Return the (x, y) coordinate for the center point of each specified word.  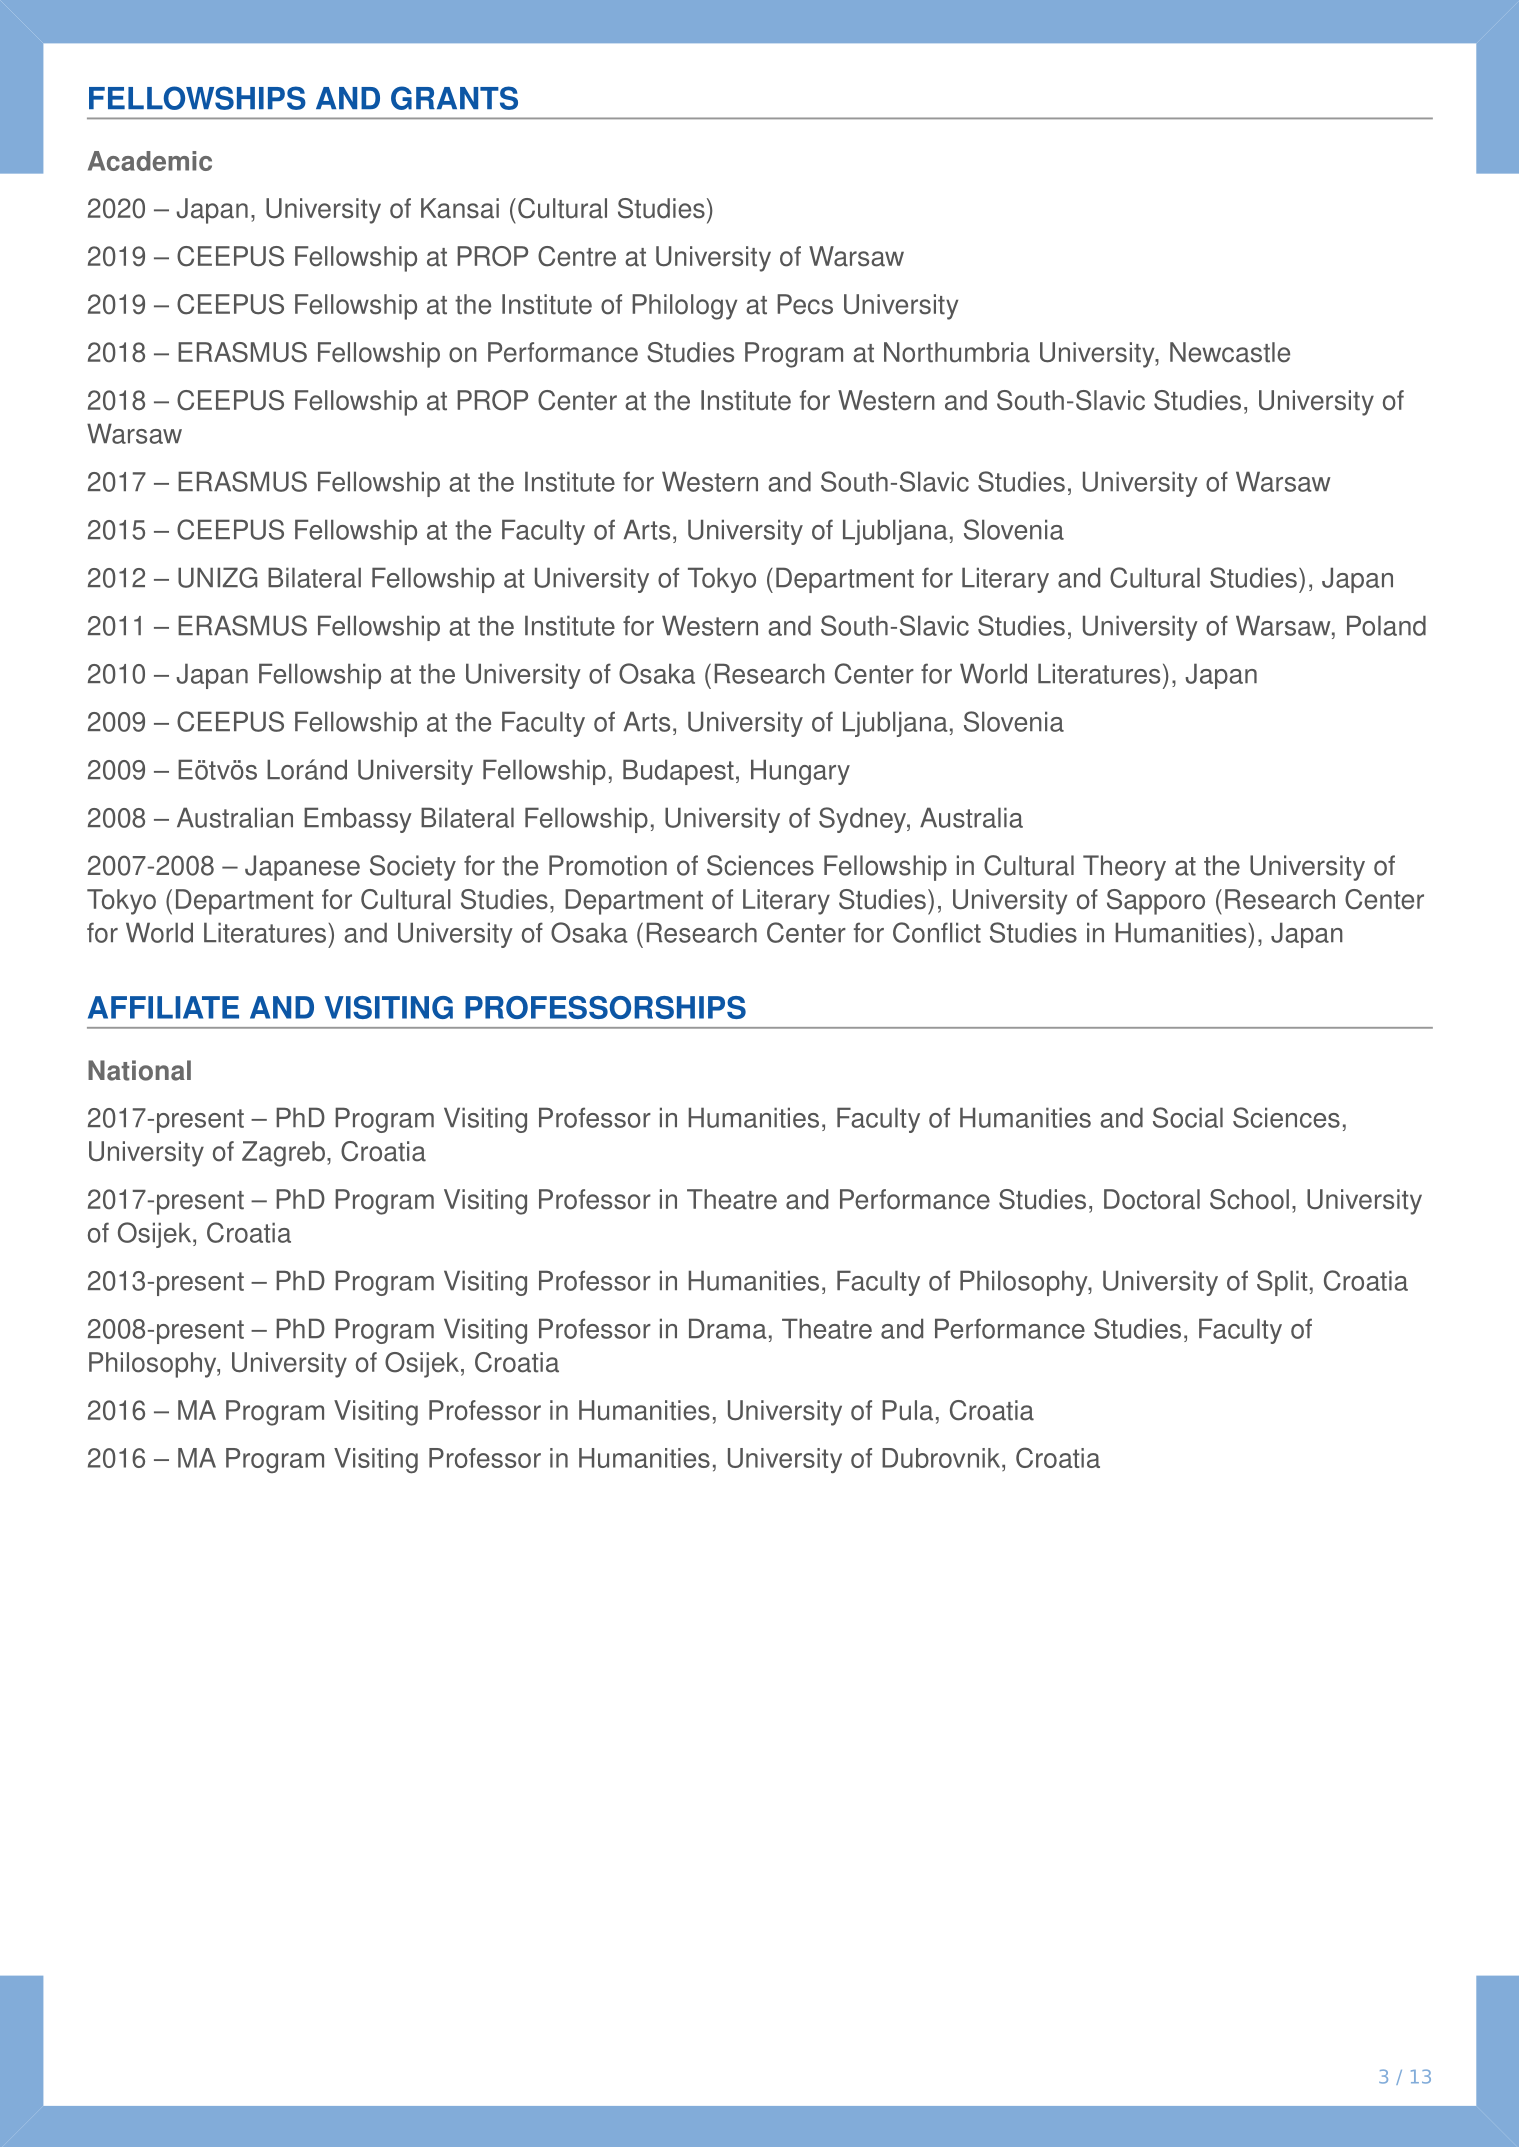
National (139, 1070)
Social (1188, 1117)
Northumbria (957, 352)
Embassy (358, 820)
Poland (1386, 625)
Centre (577, 256)
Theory (1124, 868)
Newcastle (1230, 352)
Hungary (800, 772)
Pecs (805, 304)
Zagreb (283, 1154)
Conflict (937, 932)
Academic (150, 161)
